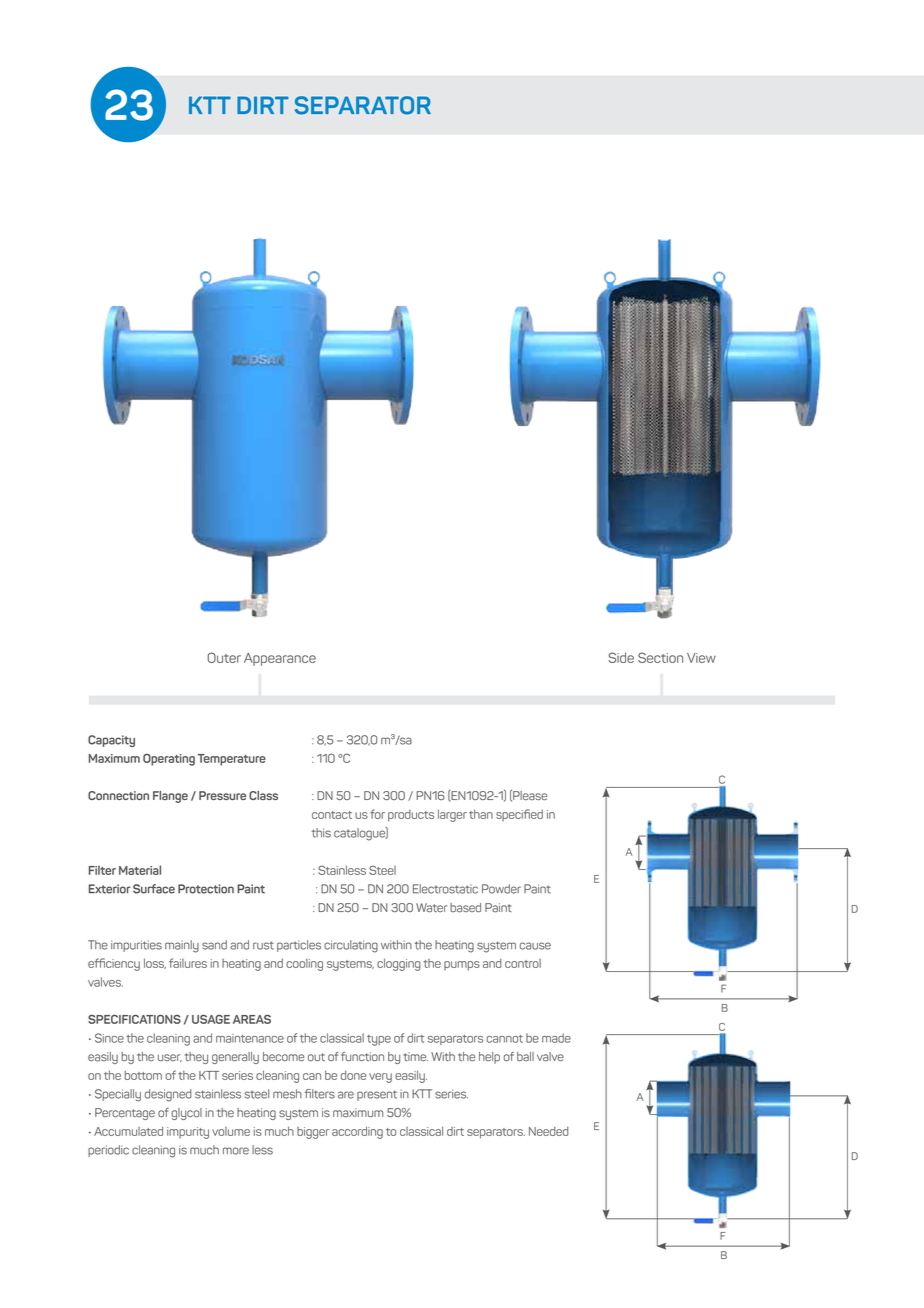 The image size is (924, 1308). Describe the element at coordinates (523, 963) in the screenshot. I see `control` at that location.
